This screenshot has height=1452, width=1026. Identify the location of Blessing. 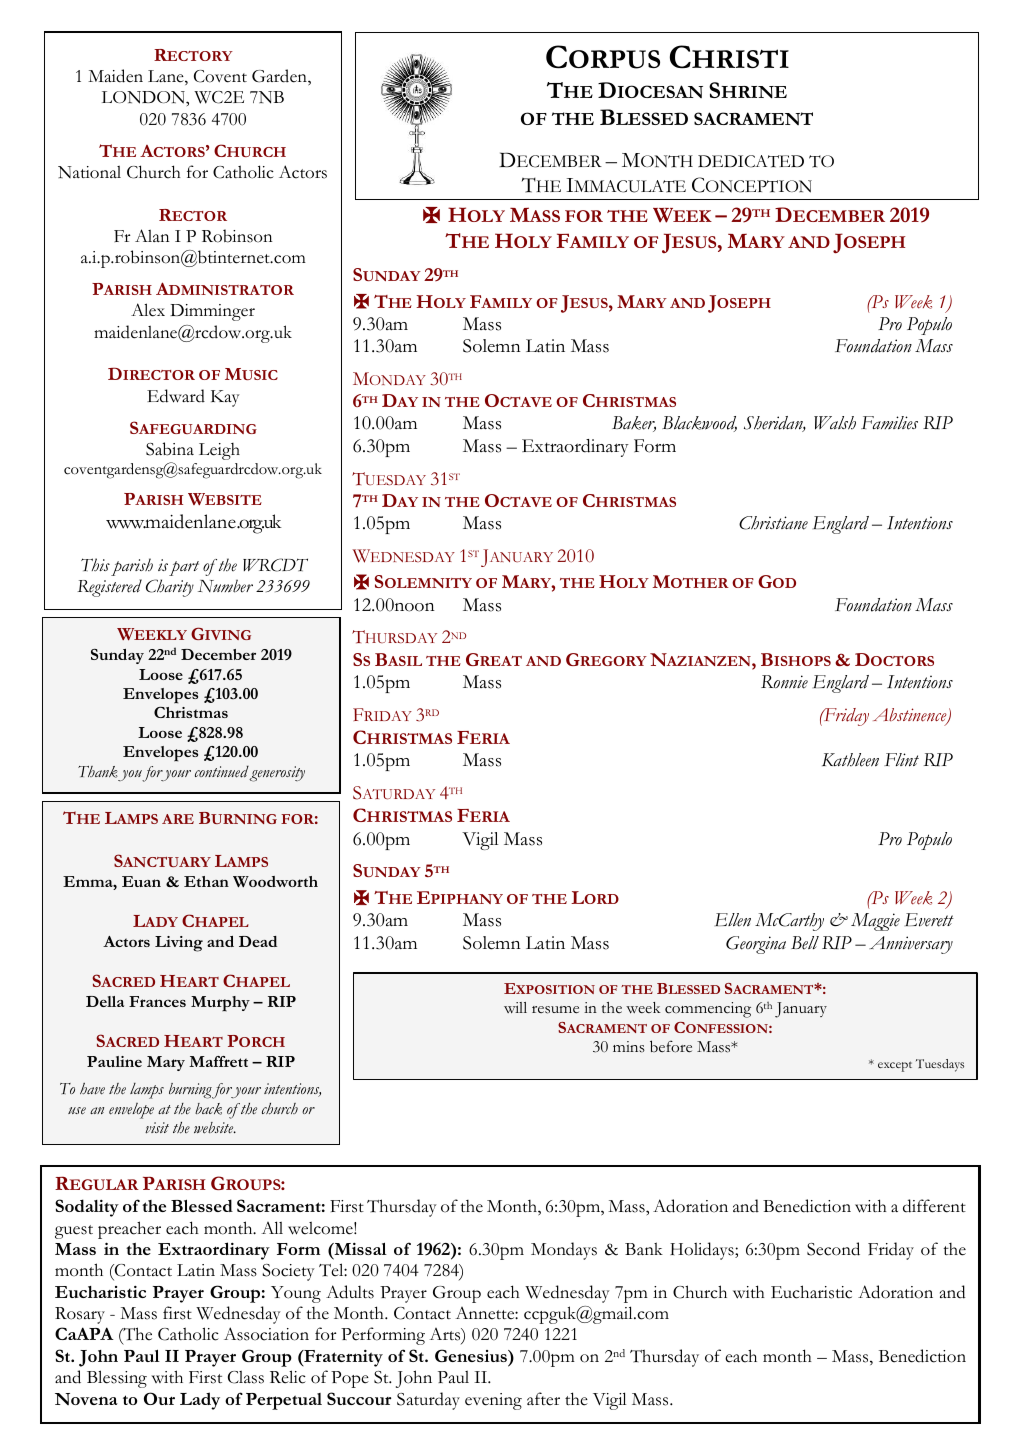
(117, 1379).
